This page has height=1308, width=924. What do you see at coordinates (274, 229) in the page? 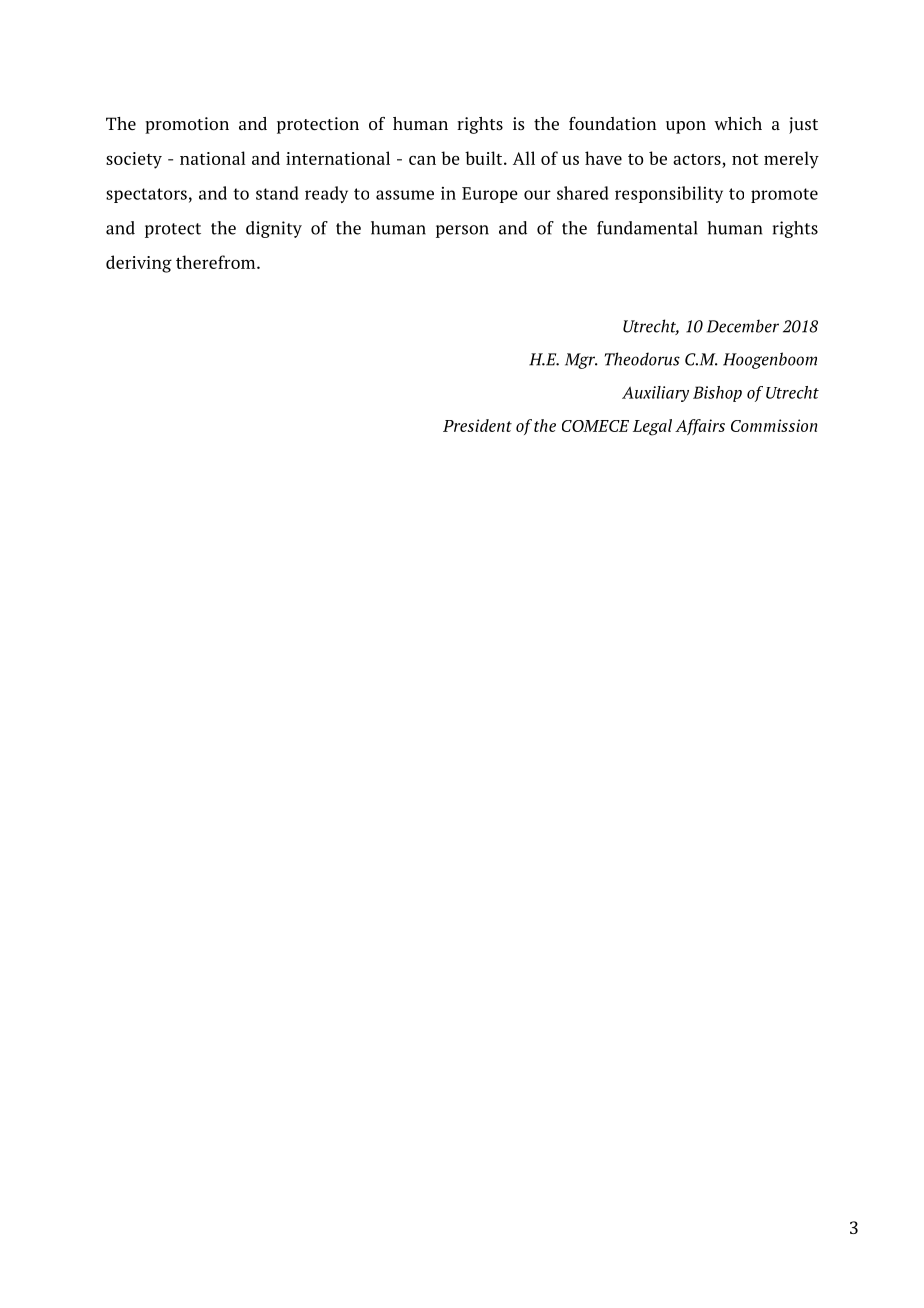
I see `dignity` at bounding box center [274, 229].
